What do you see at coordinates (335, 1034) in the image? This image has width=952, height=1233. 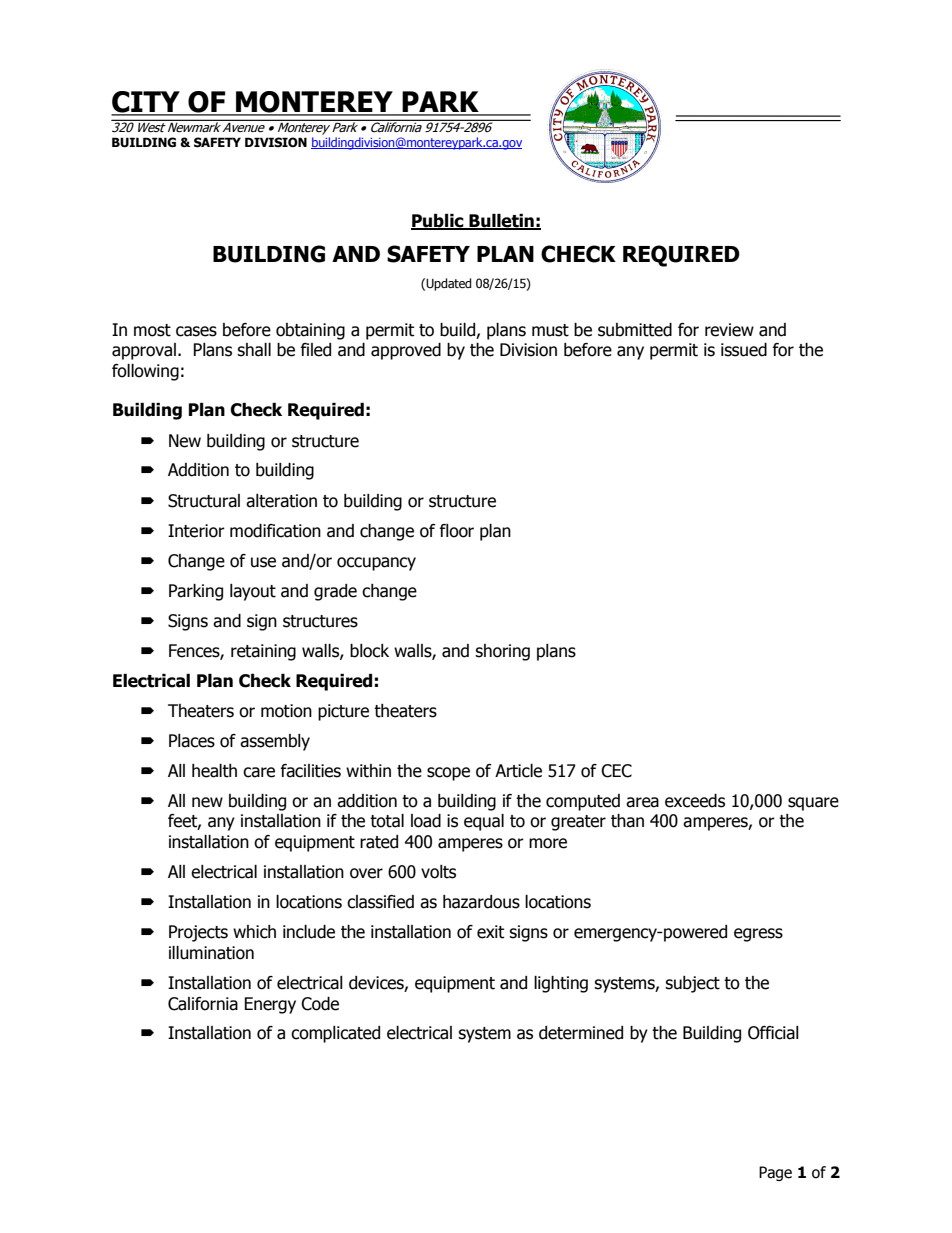 I see `complicated` at bounding box center [335, 1034].
